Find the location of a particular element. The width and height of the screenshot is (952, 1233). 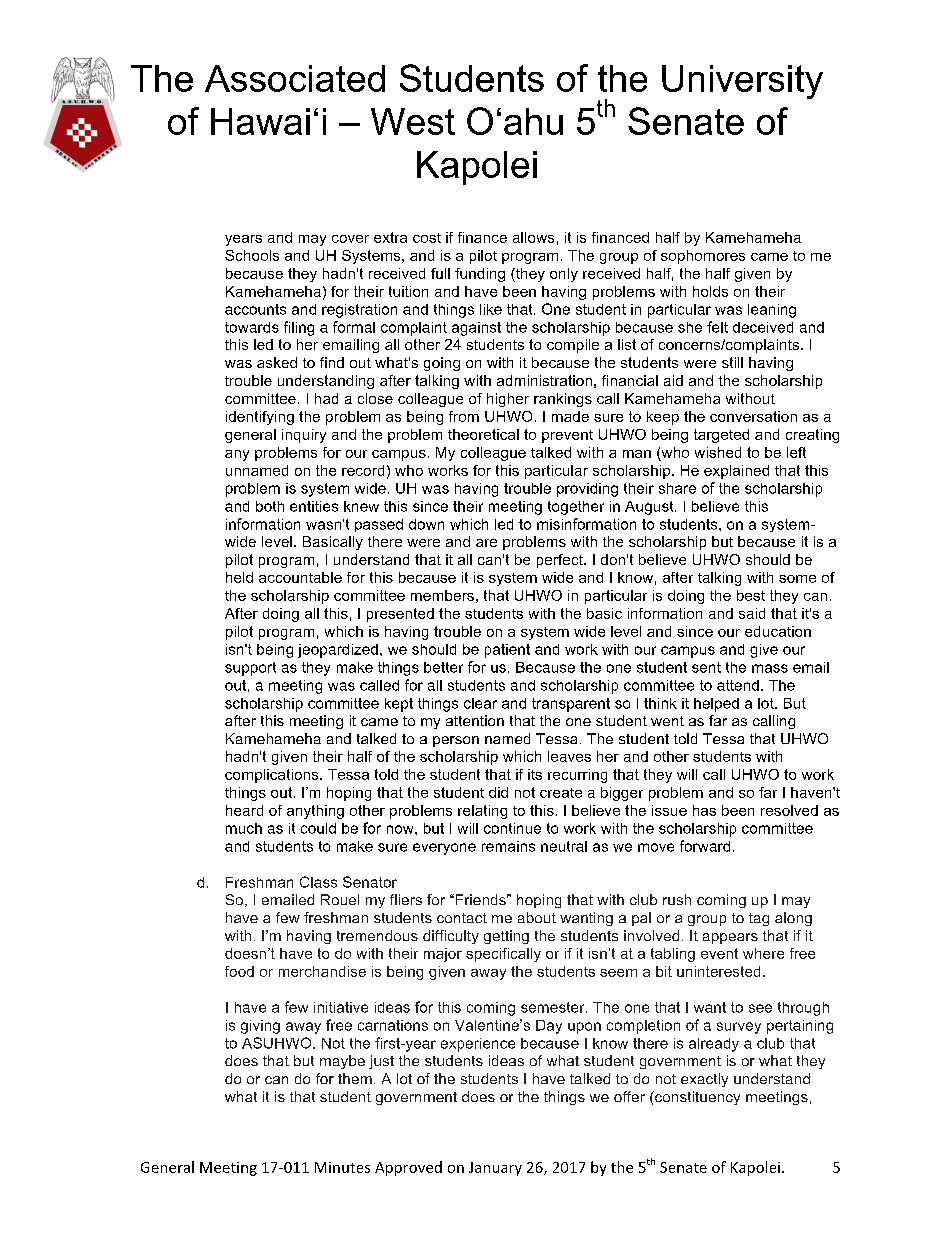

maybe is located at coordinates (342, 1062).
